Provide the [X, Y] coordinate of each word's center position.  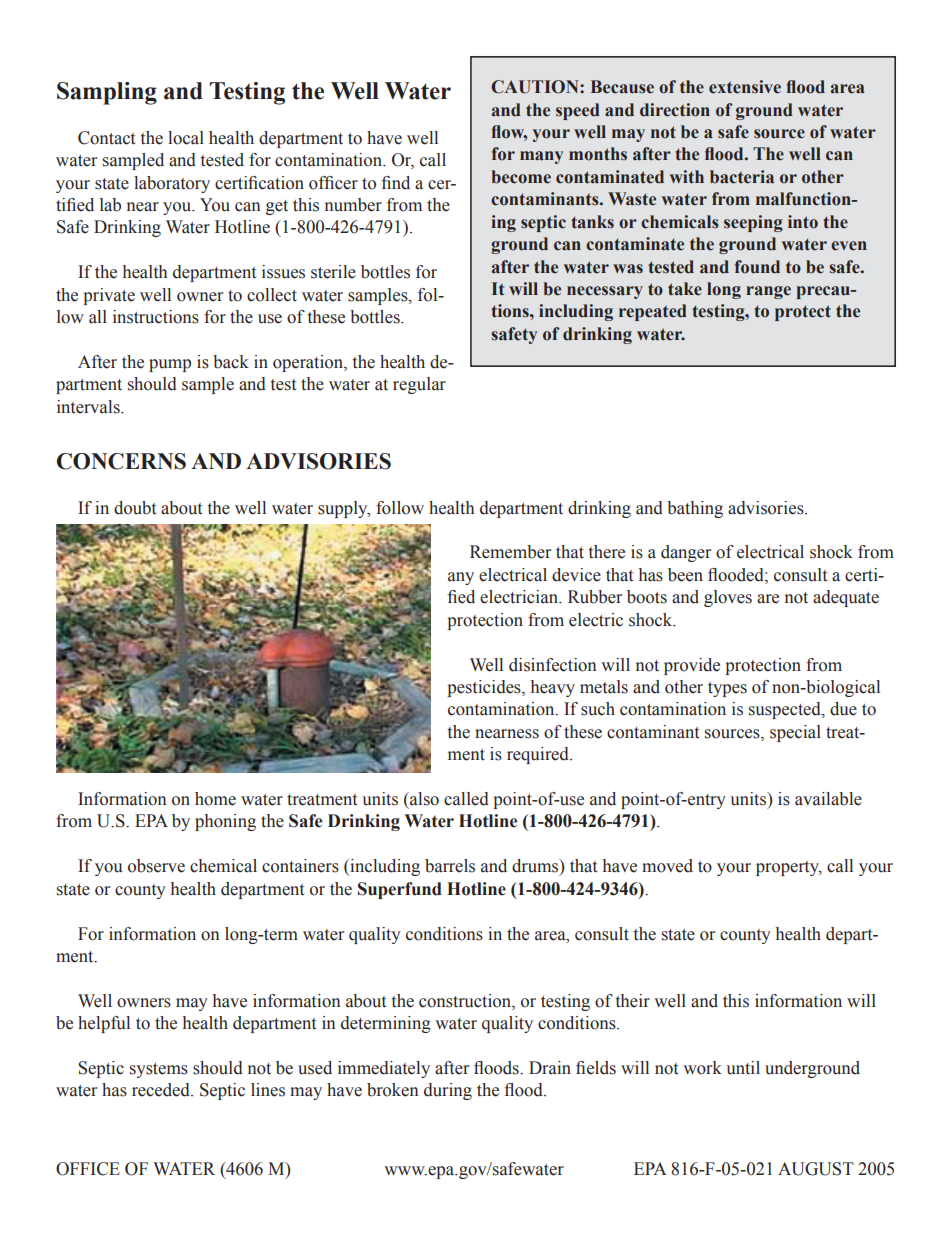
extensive [745, 87]
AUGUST [816, 1169]
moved [667, 866]
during [448, 1091]
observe [156, 866]
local [186, 138]
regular [419, 385]
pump [170, 365]
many [541, 157]
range [768, 292]
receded [162, 1090]
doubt [135, 508]
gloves [728, 598]
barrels [450, 866]
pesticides [485, 688]
